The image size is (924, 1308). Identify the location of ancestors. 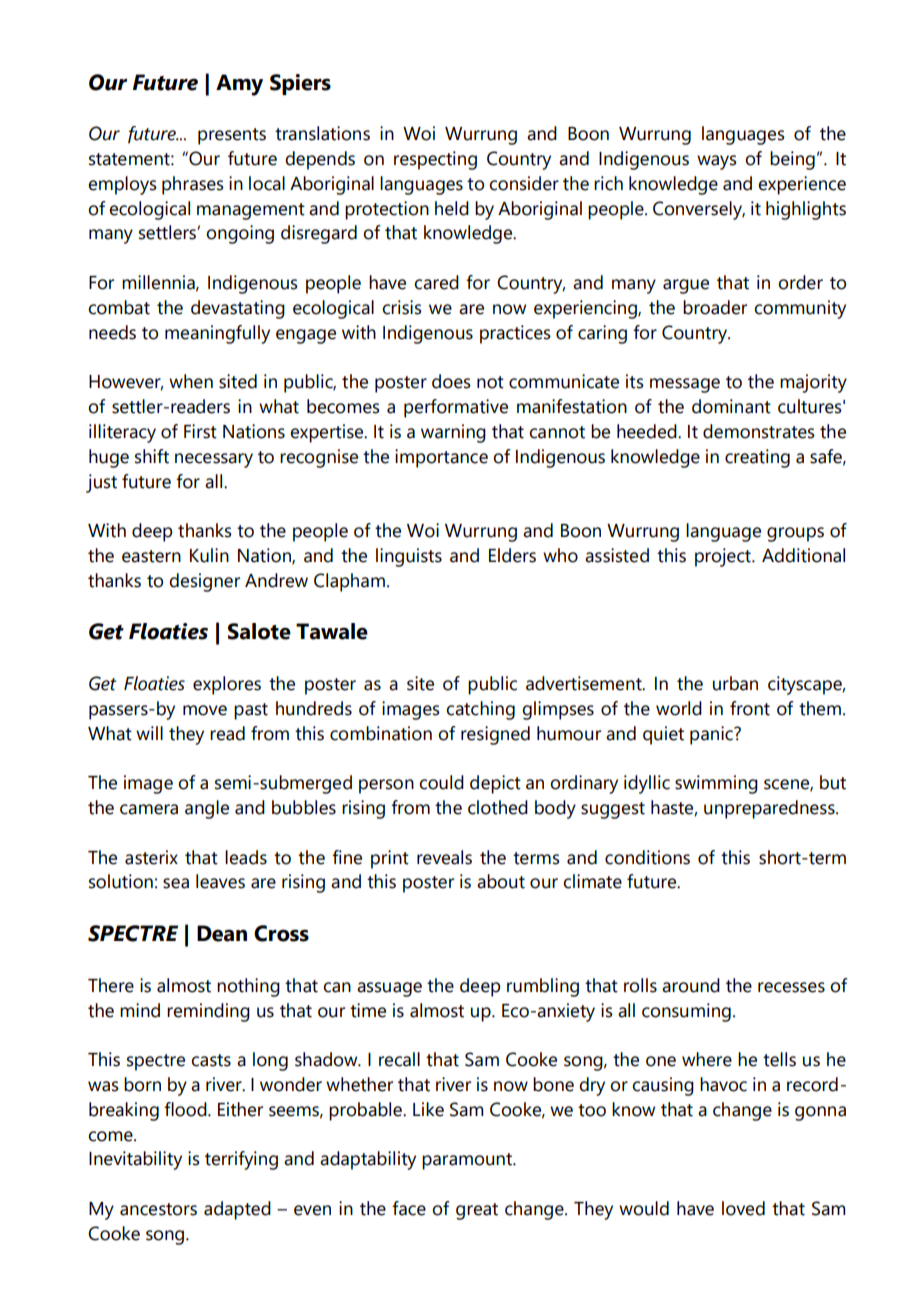
(158, 1209).
